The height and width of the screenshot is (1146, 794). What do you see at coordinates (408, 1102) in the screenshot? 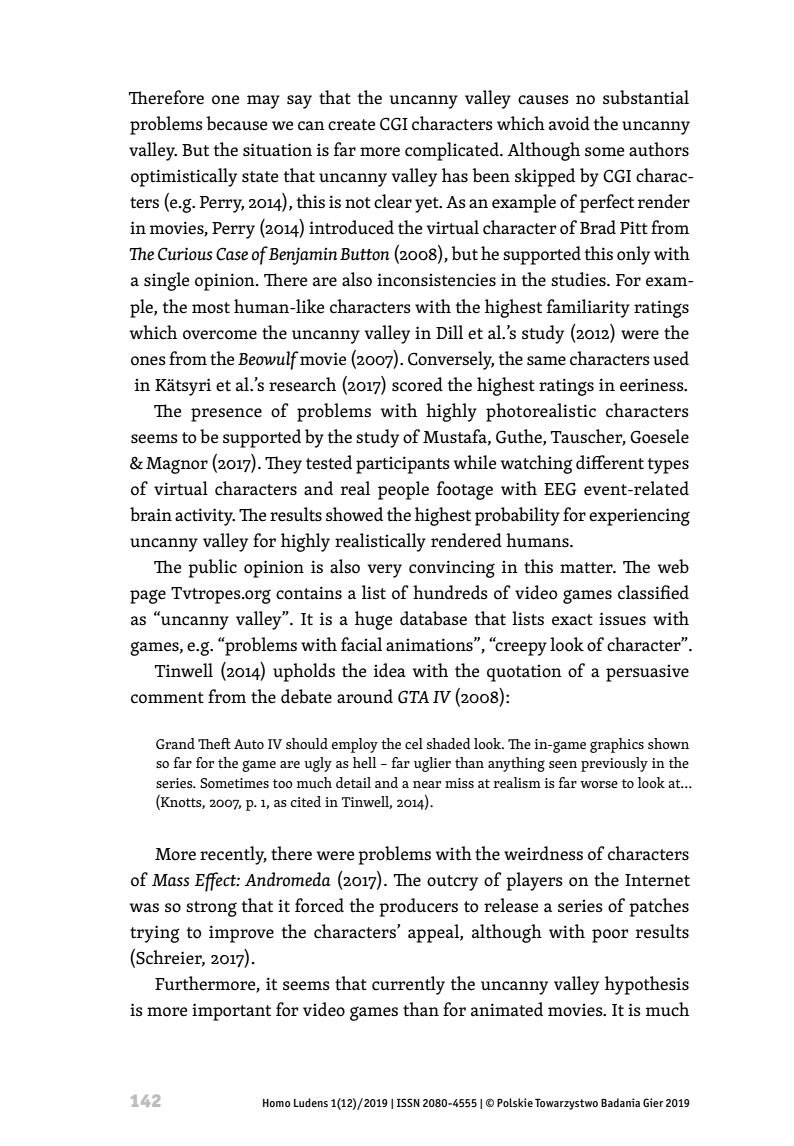
I see `ISSN` at bounding box center [408, 1102].
